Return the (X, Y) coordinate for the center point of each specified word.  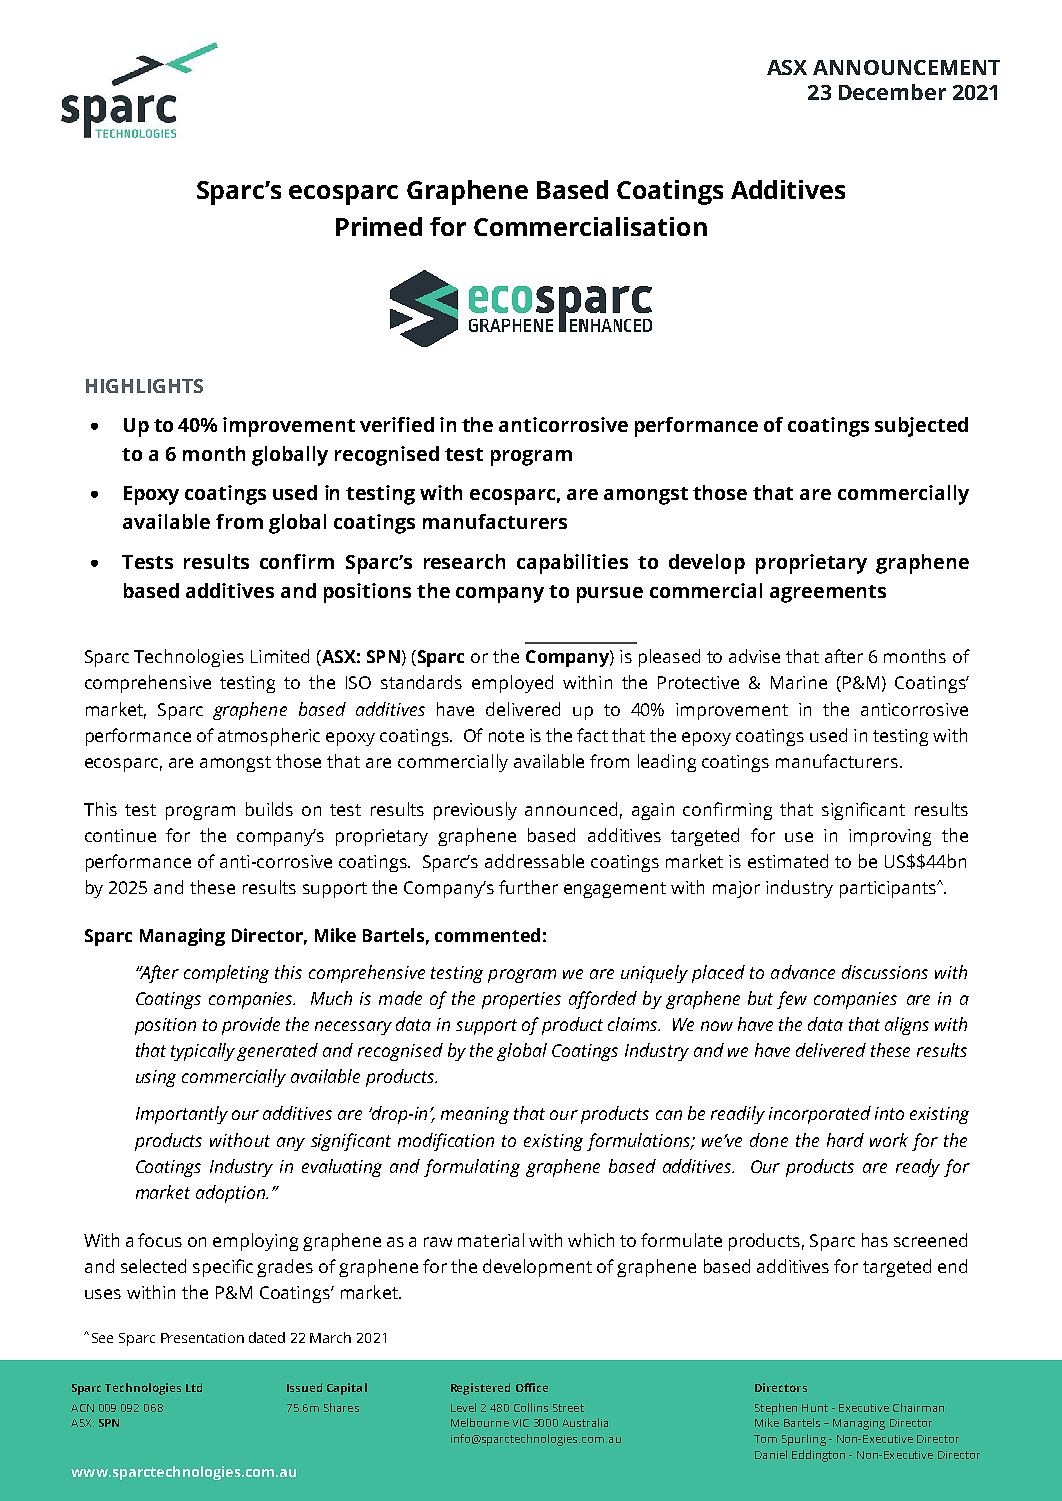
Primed (379, 226)
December (892, 92)
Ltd (194, 1387)
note (506, 736)
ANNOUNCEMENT (906, 67)
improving (890, 837)
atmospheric (269, 737)
